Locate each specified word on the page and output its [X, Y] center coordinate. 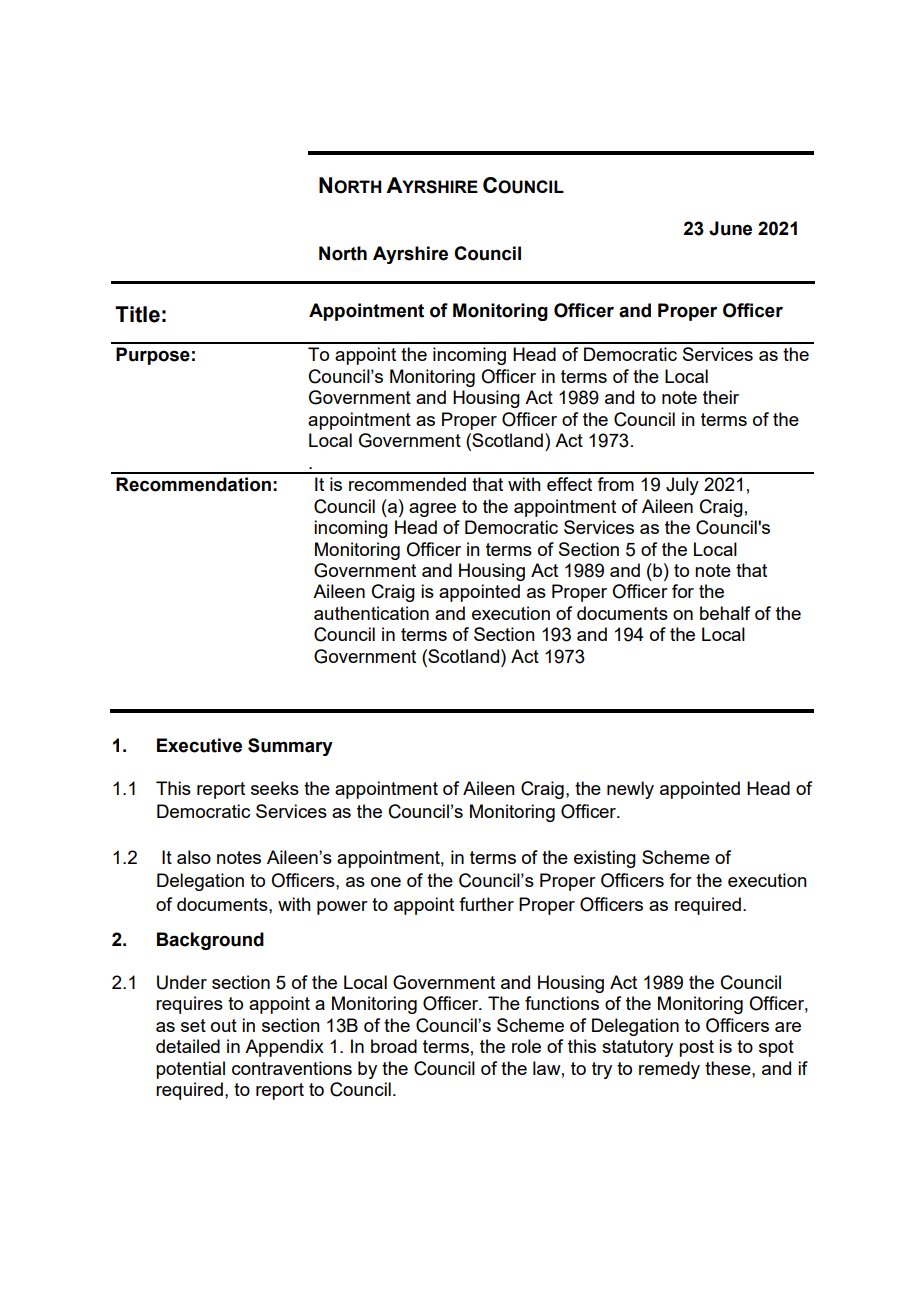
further [486, 904]
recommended [407, 484]
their [721, 397]
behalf [725, 613]
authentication [371, 613]
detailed [188, 1046]
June [730, 228]
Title [137, 314]
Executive [199, 745]
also [194, 857]
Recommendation [193, 484]
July [682, 486]
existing [605, 859]
